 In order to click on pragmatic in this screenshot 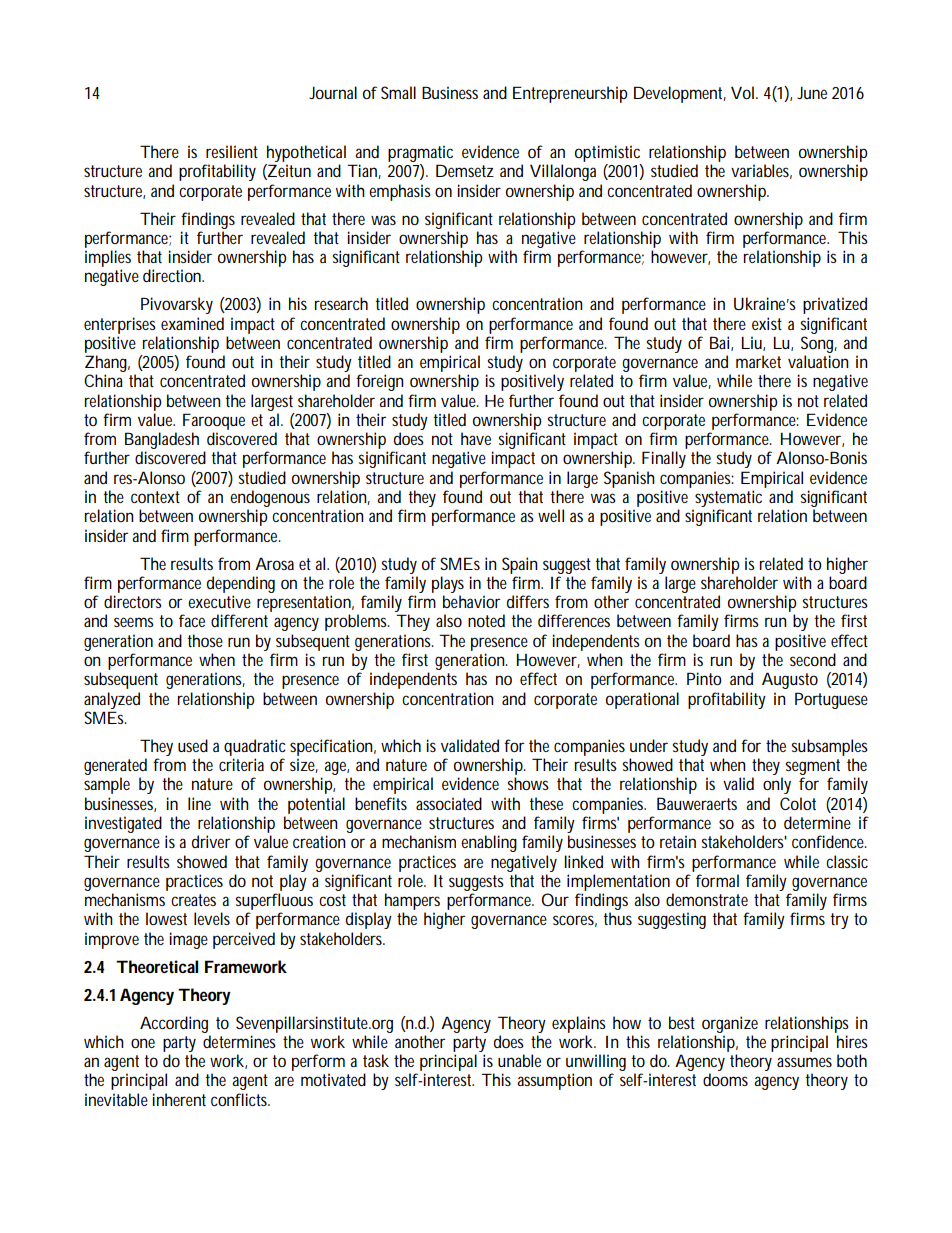, I will do `click(420, 155)`.
